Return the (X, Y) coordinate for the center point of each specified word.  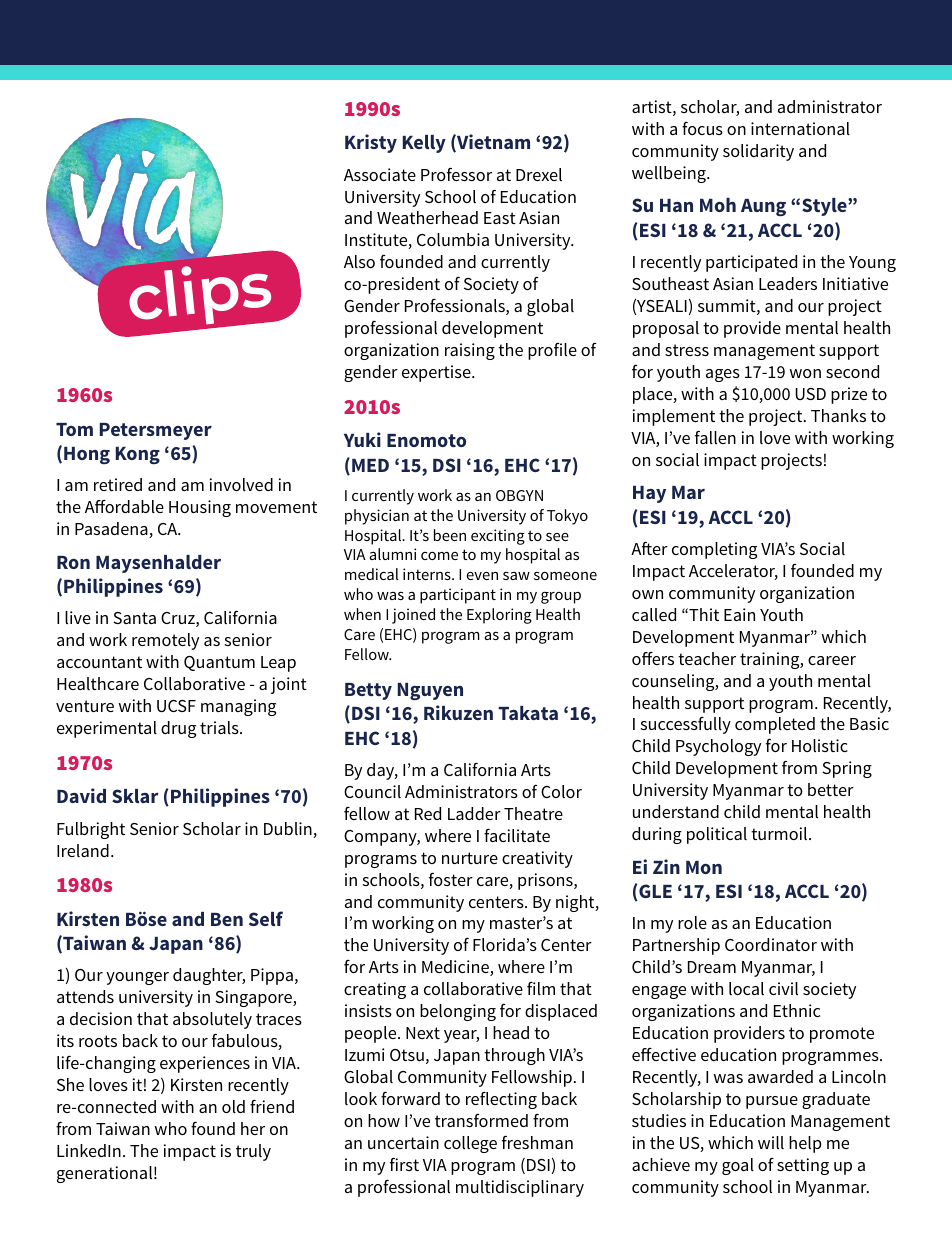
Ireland (83, 850)
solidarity (758, 152)
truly (253, 1152)
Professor (456, 174)
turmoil (780, 833)
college (470, 1144)
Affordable (124, 506)
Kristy (371, 143)
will (771, 1142)
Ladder (474, 813)
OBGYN (519, 495)
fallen (715, 437)
